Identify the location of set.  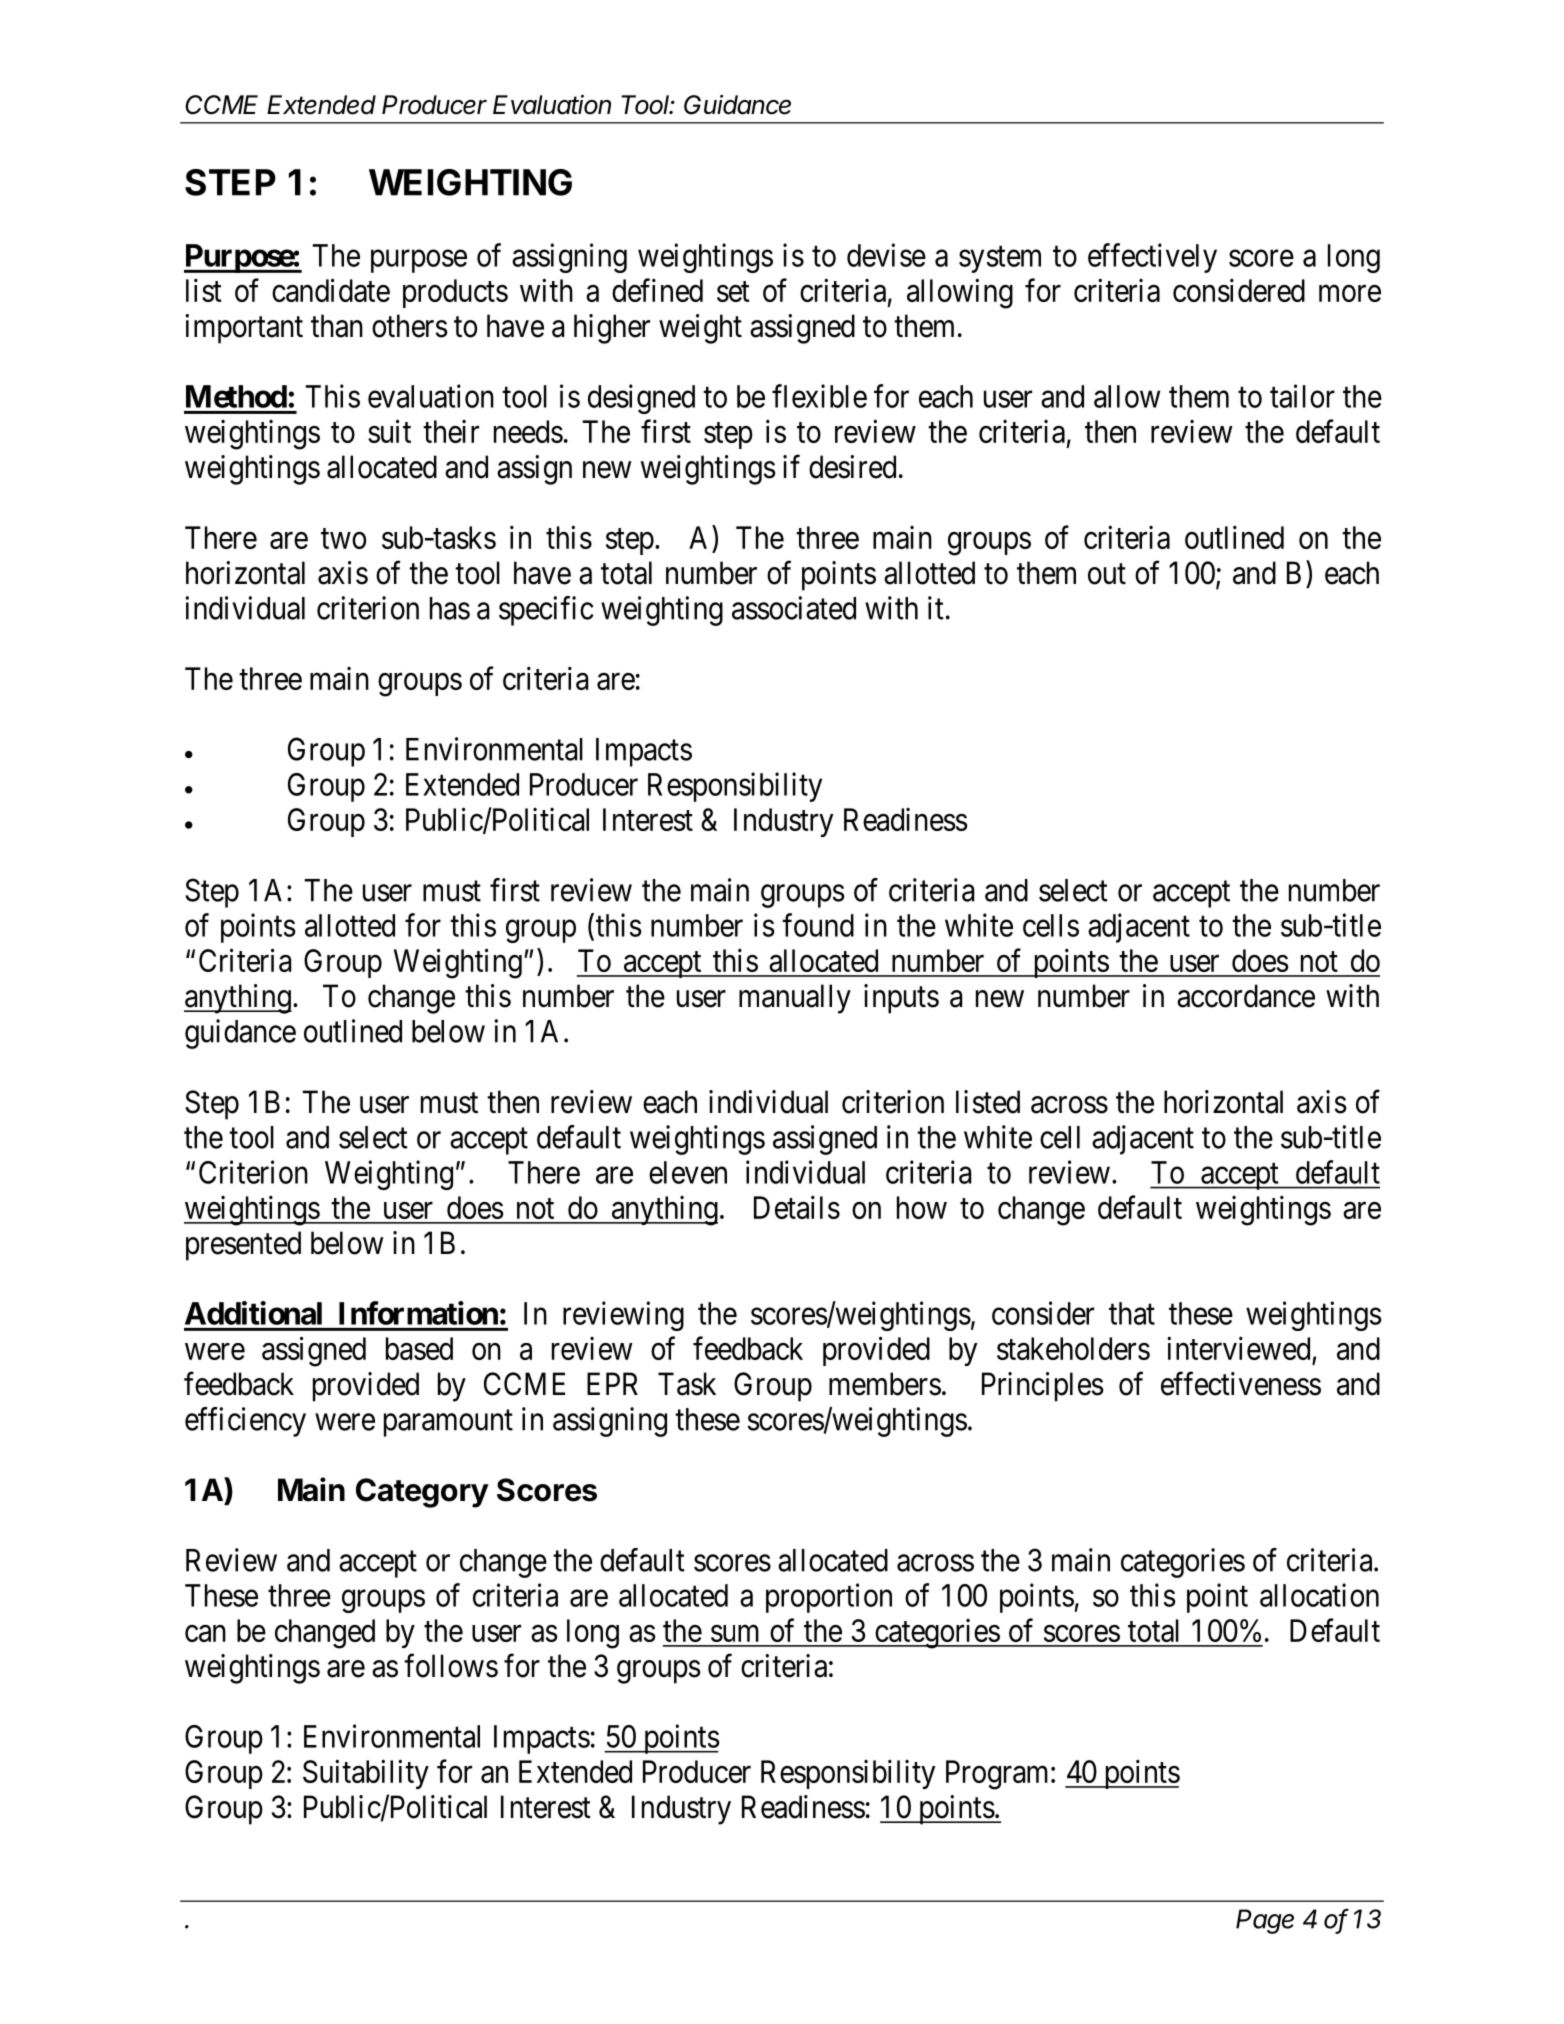
(733, 292).
